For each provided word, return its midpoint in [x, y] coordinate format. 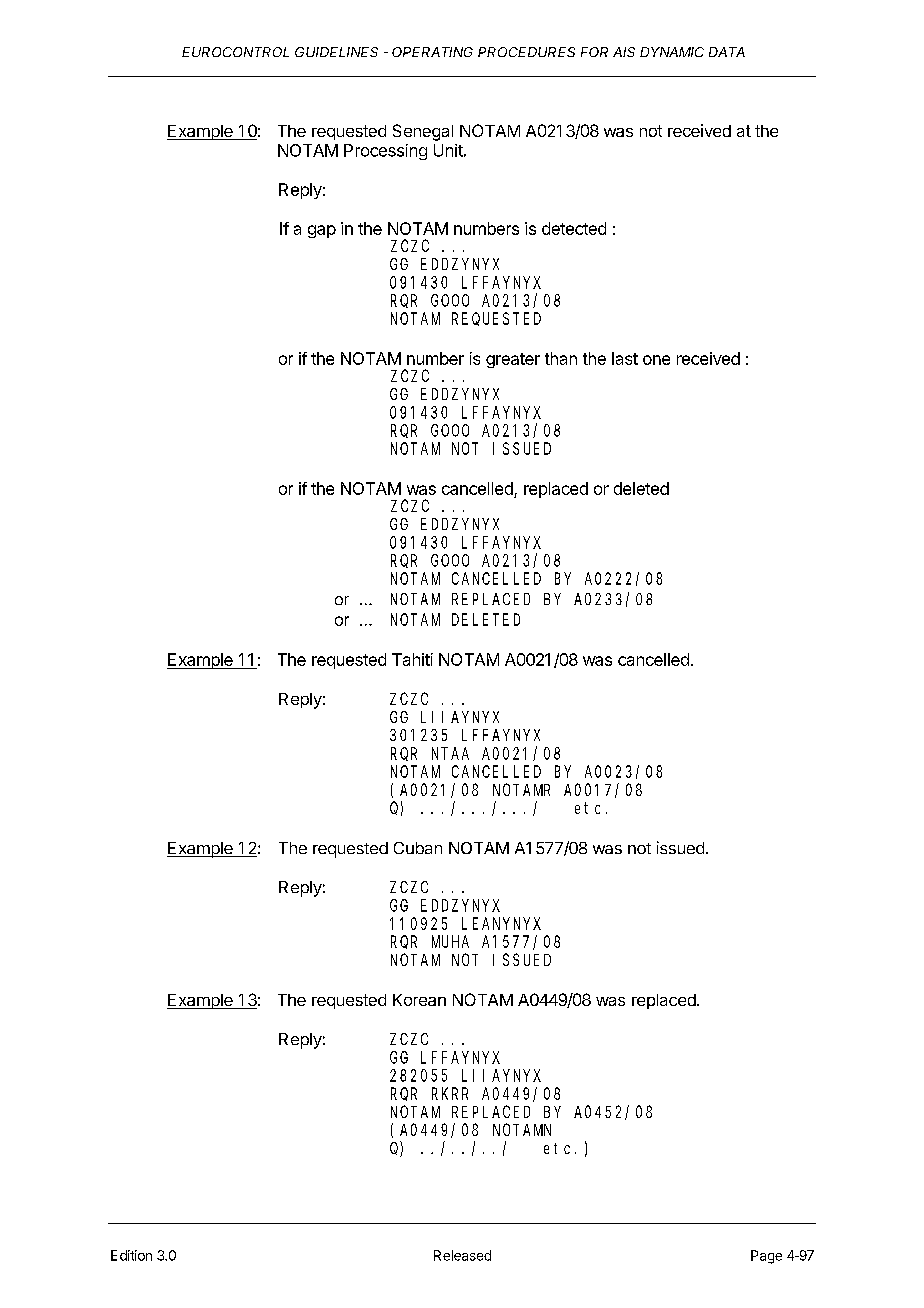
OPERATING [432, 52]
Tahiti [412, 659]
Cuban [418, 848]
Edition [131, 1255]
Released [462, 1255]
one [656, 360]
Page [766, 1257]
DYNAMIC [672, 52]
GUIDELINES [336, 52]
